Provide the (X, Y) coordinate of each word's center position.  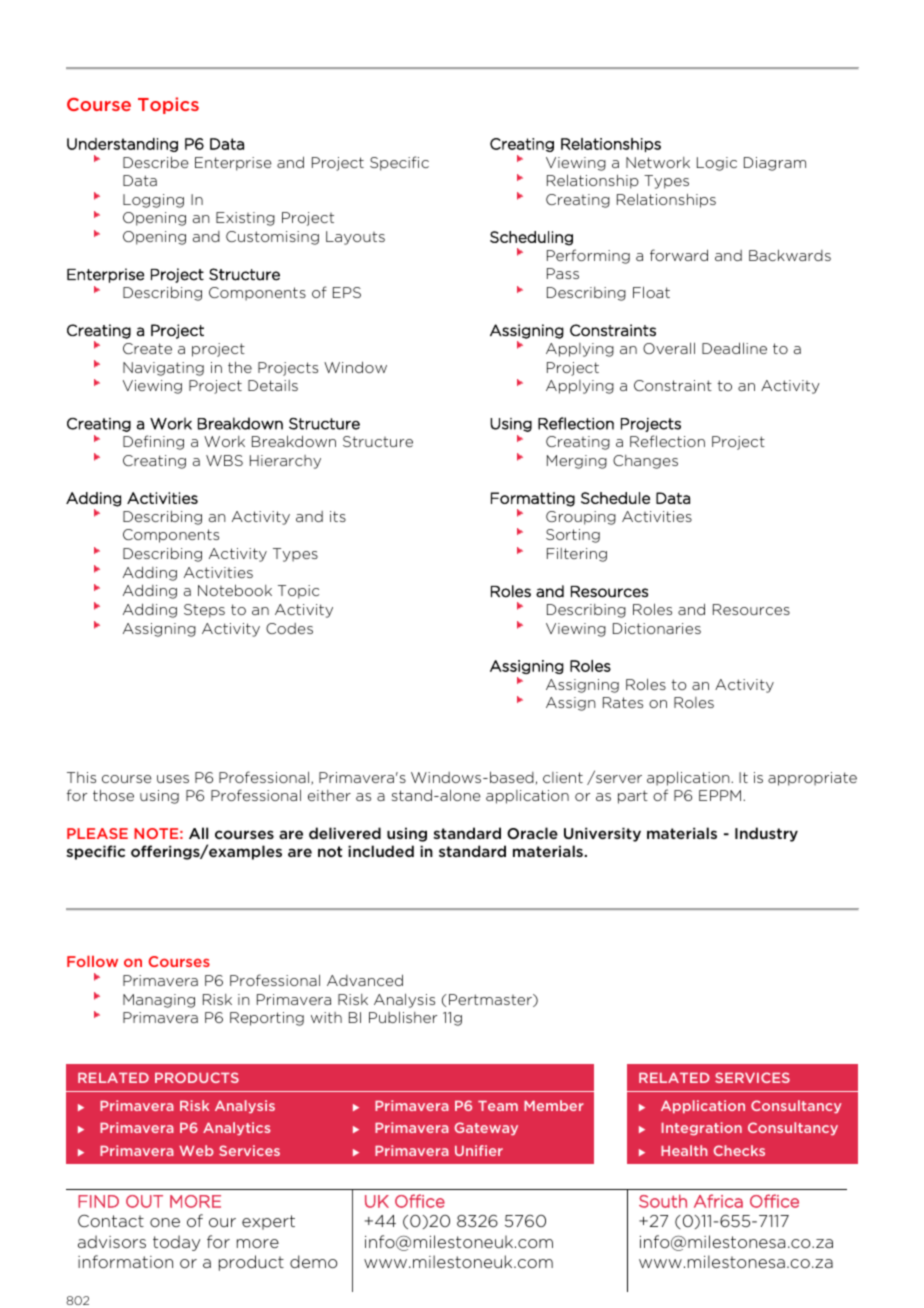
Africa (718, 1201)
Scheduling (531, 238)
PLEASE (97, 833)
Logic (717, 164)
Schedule (615, 498)
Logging (153, 201)
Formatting (533, 499)
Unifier (479, 1150)
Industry (766, 834)
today (176, 1243)
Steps (204, 611)
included (381, 851)
